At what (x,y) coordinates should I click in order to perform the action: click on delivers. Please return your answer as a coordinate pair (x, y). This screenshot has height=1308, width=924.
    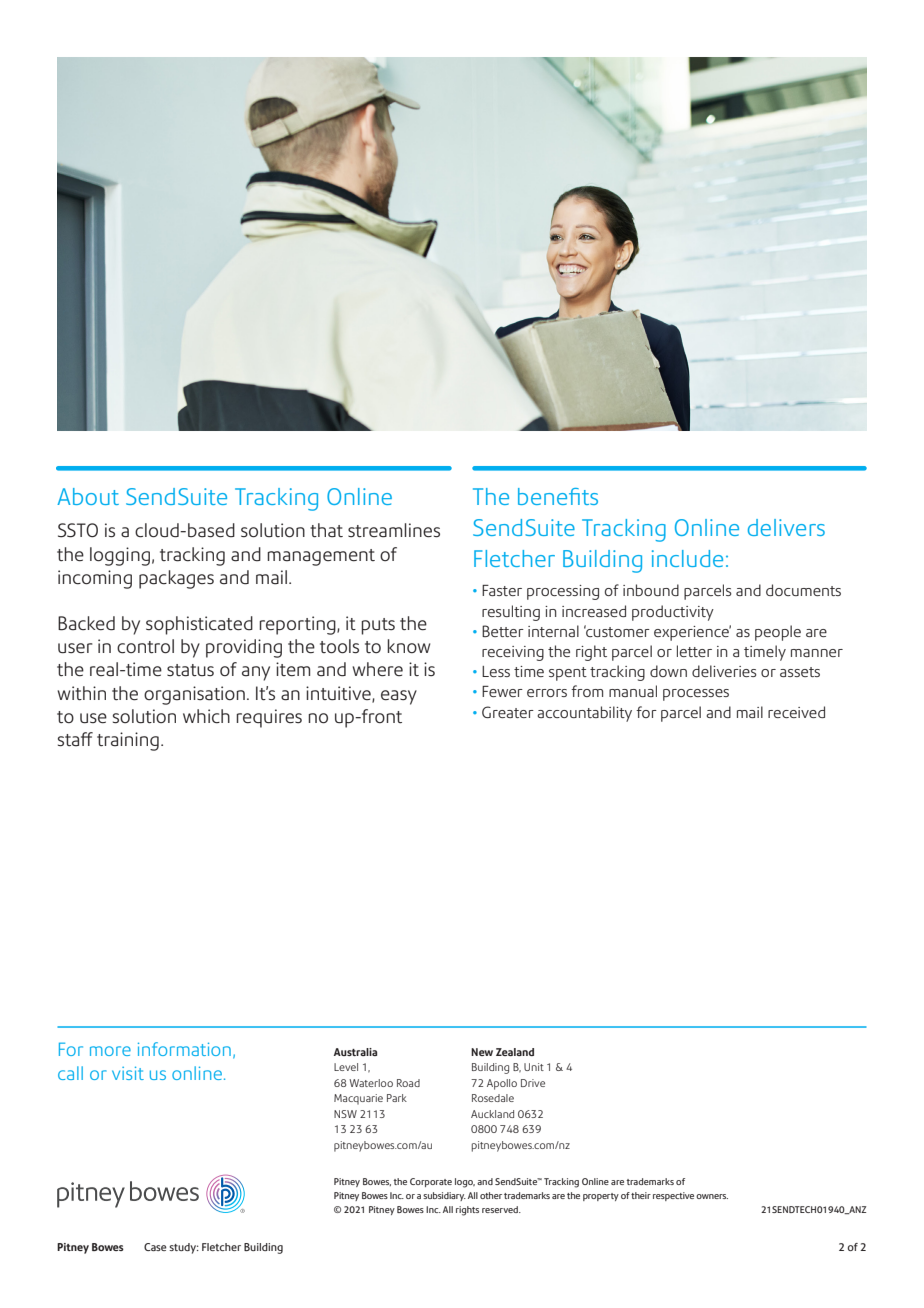
    Looking at the image, I should click on (786, 527).
